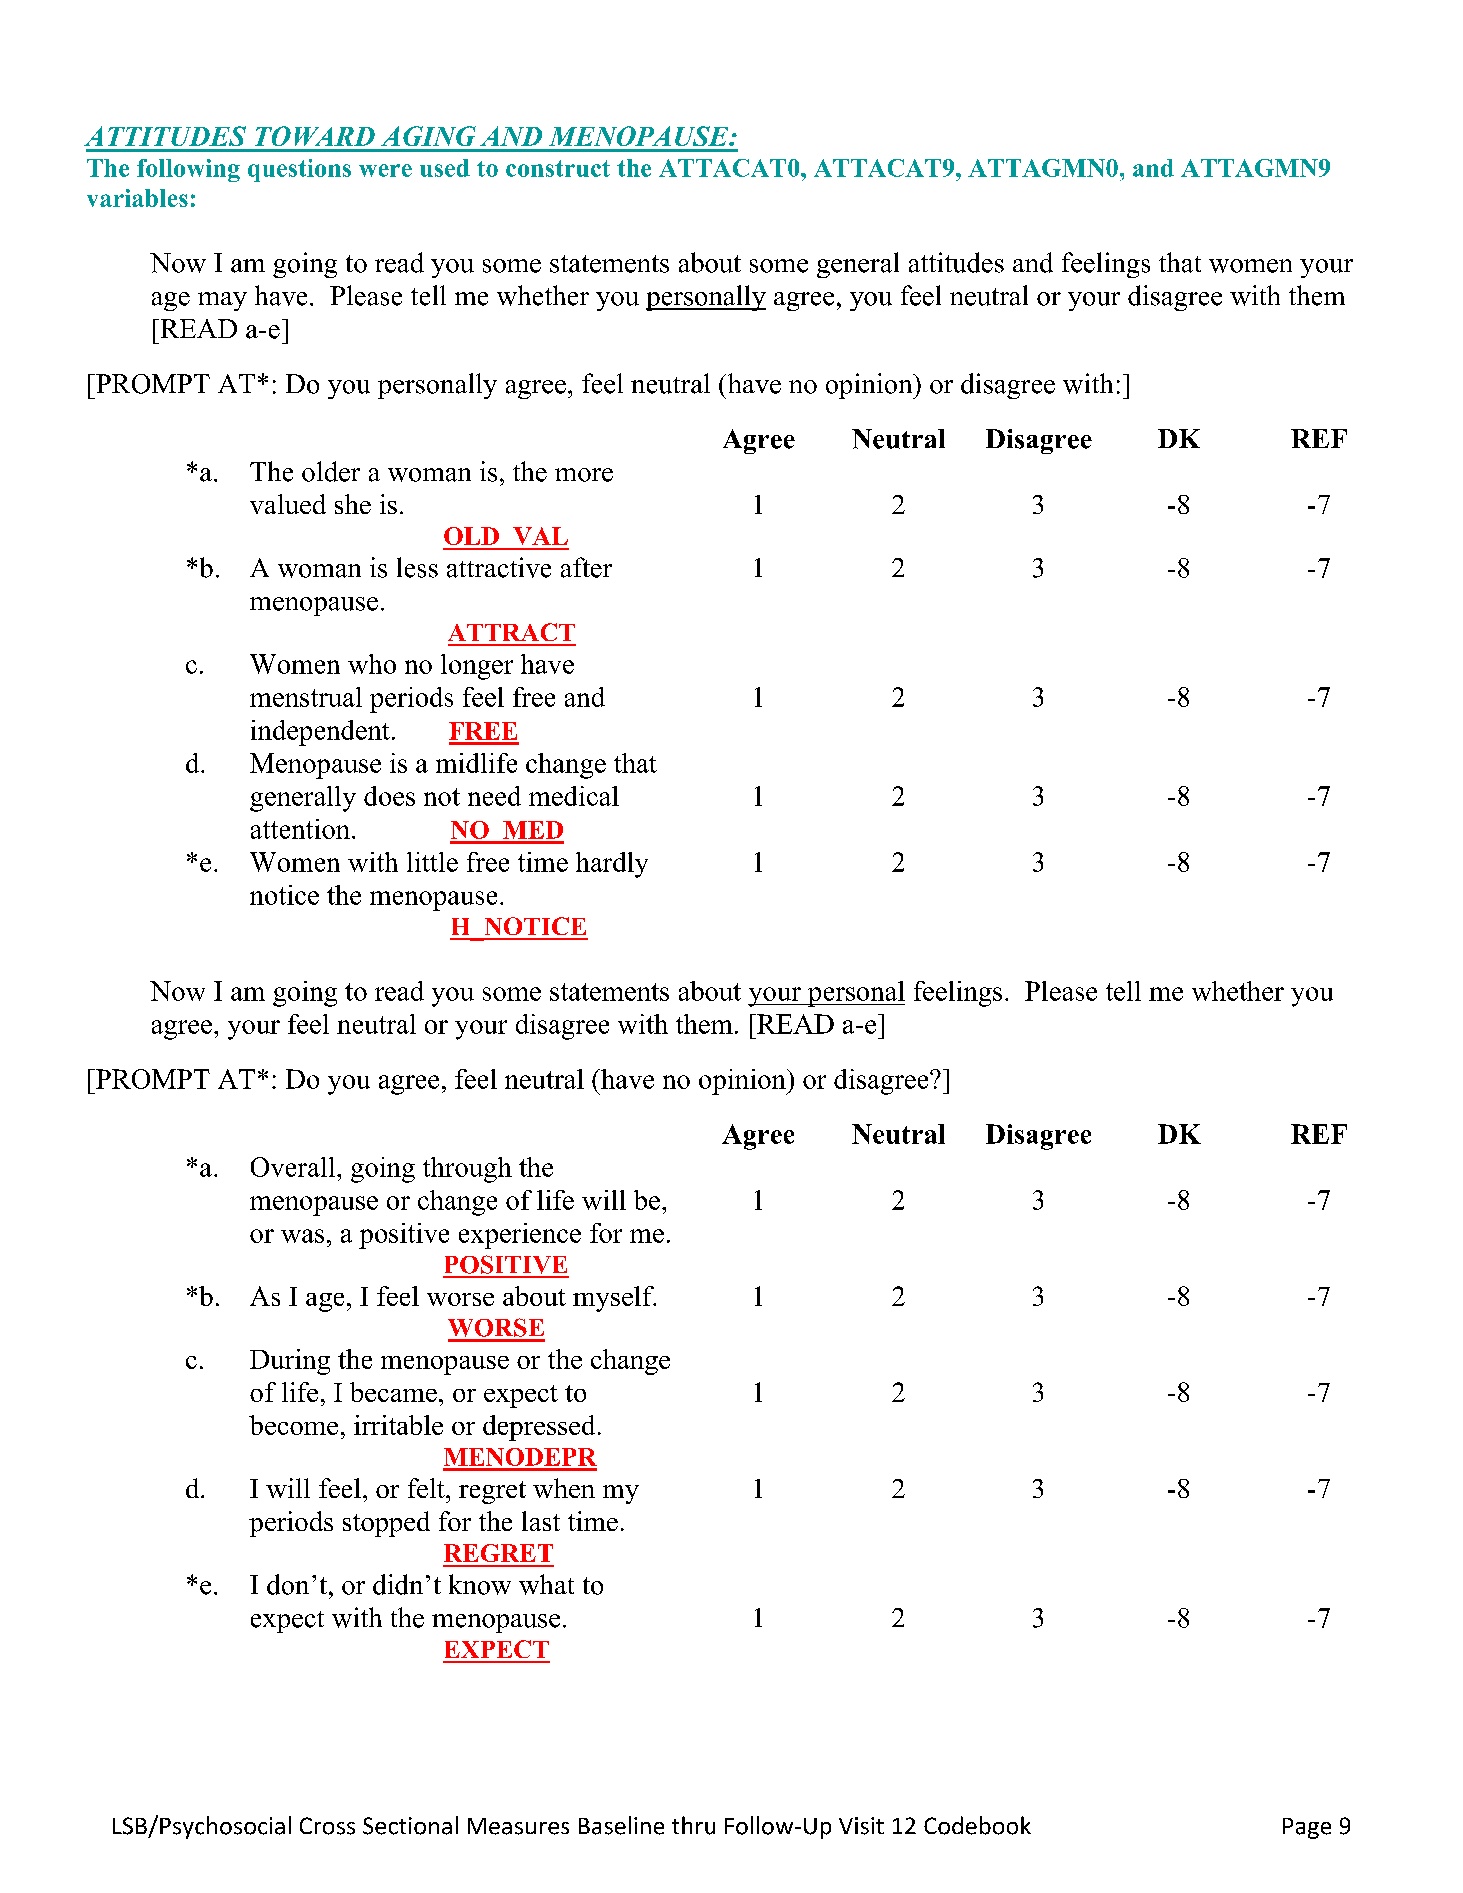 This document has height=1893, width=1463. I want to click on more, so click(584, 475).
